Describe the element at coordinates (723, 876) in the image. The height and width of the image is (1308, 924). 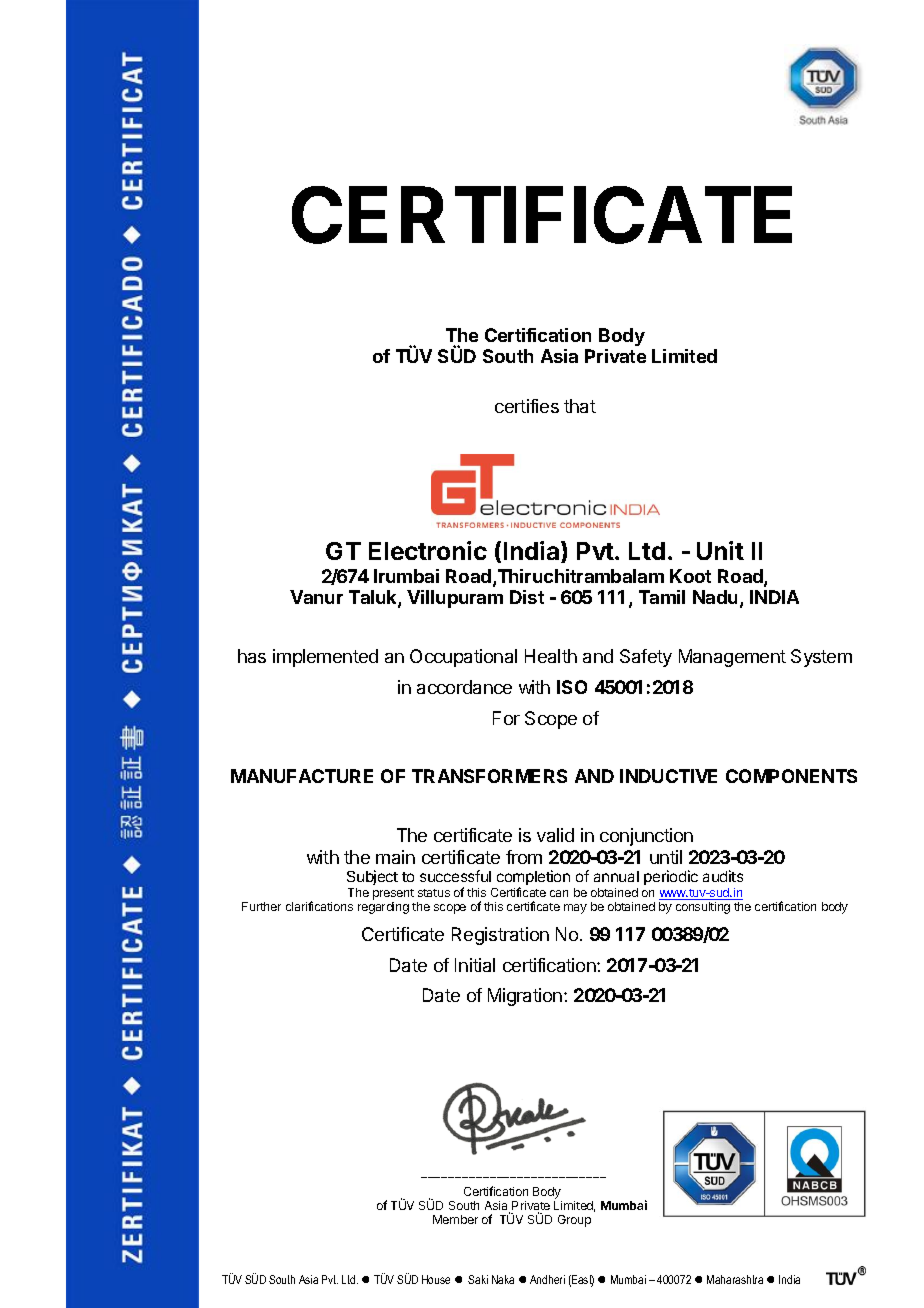
I see `audits` at that location.
